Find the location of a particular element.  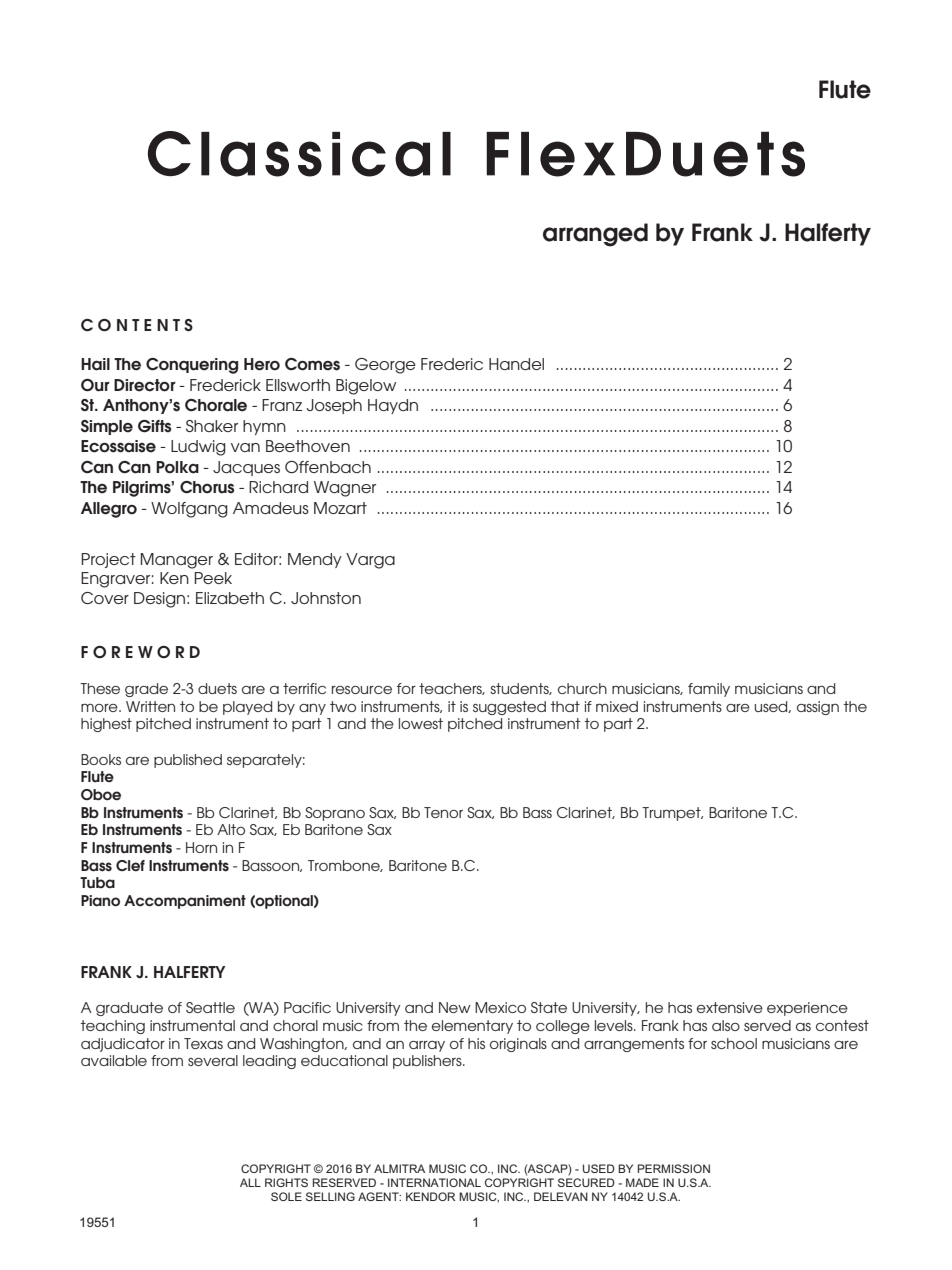

Varga is located at coordinates (370, 561).
